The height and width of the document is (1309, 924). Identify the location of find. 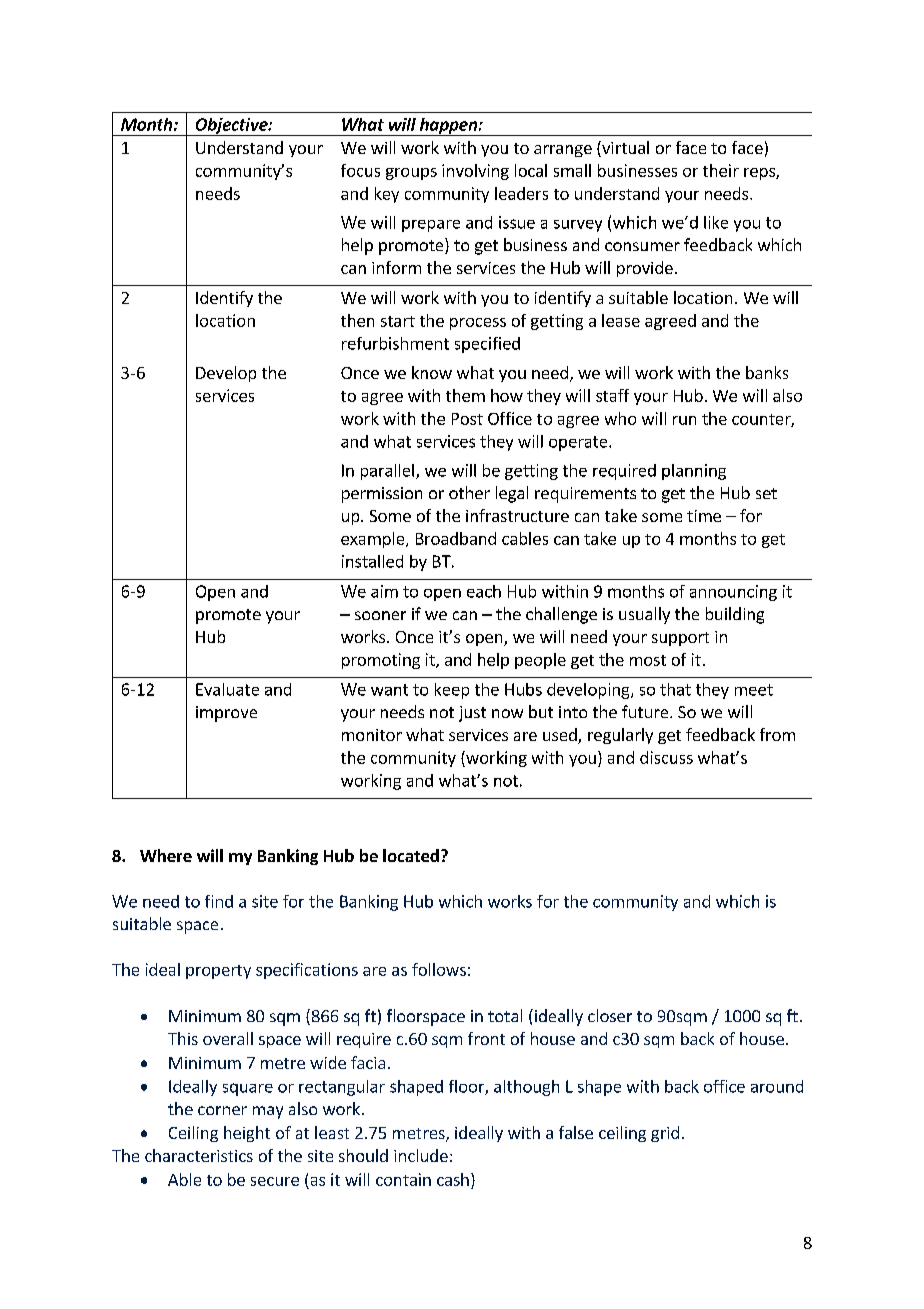
(219, 901).
